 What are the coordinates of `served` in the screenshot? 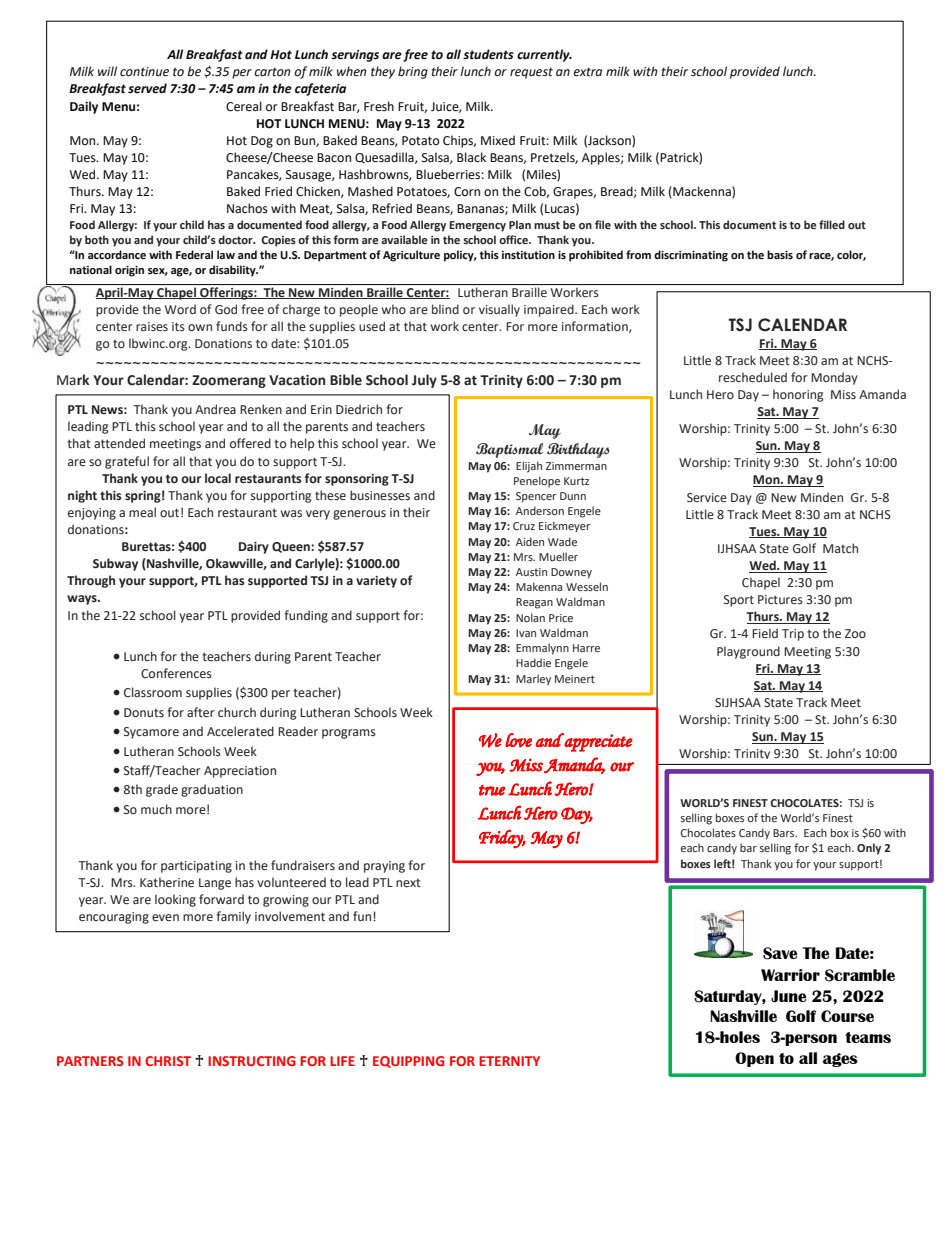 It's located at (147, 88).
